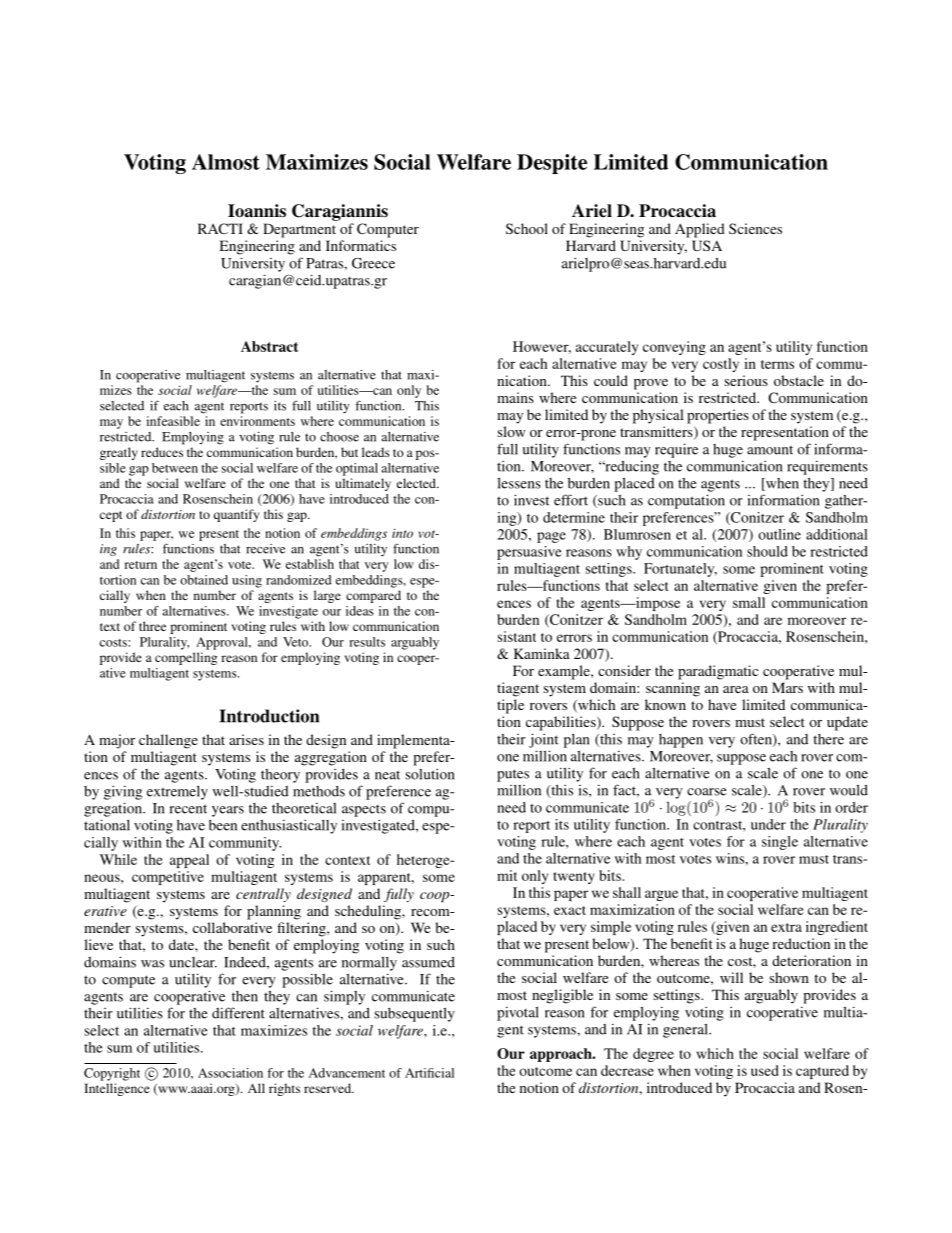 The image size is (952, 1233). I want to click on between, so click(175, 468).
